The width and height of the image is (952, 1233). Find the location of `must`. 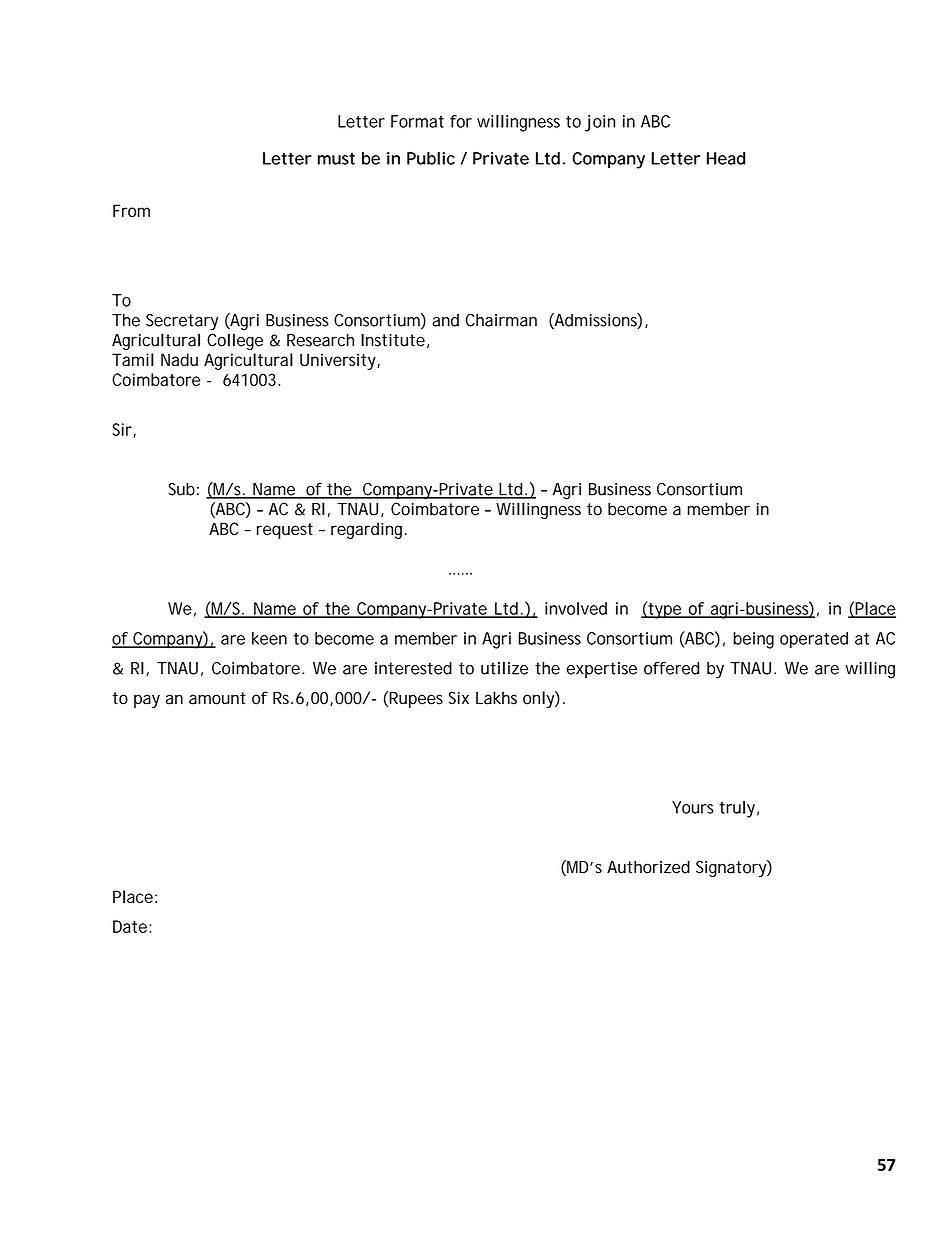

must is located at coordinates (336, 158).
